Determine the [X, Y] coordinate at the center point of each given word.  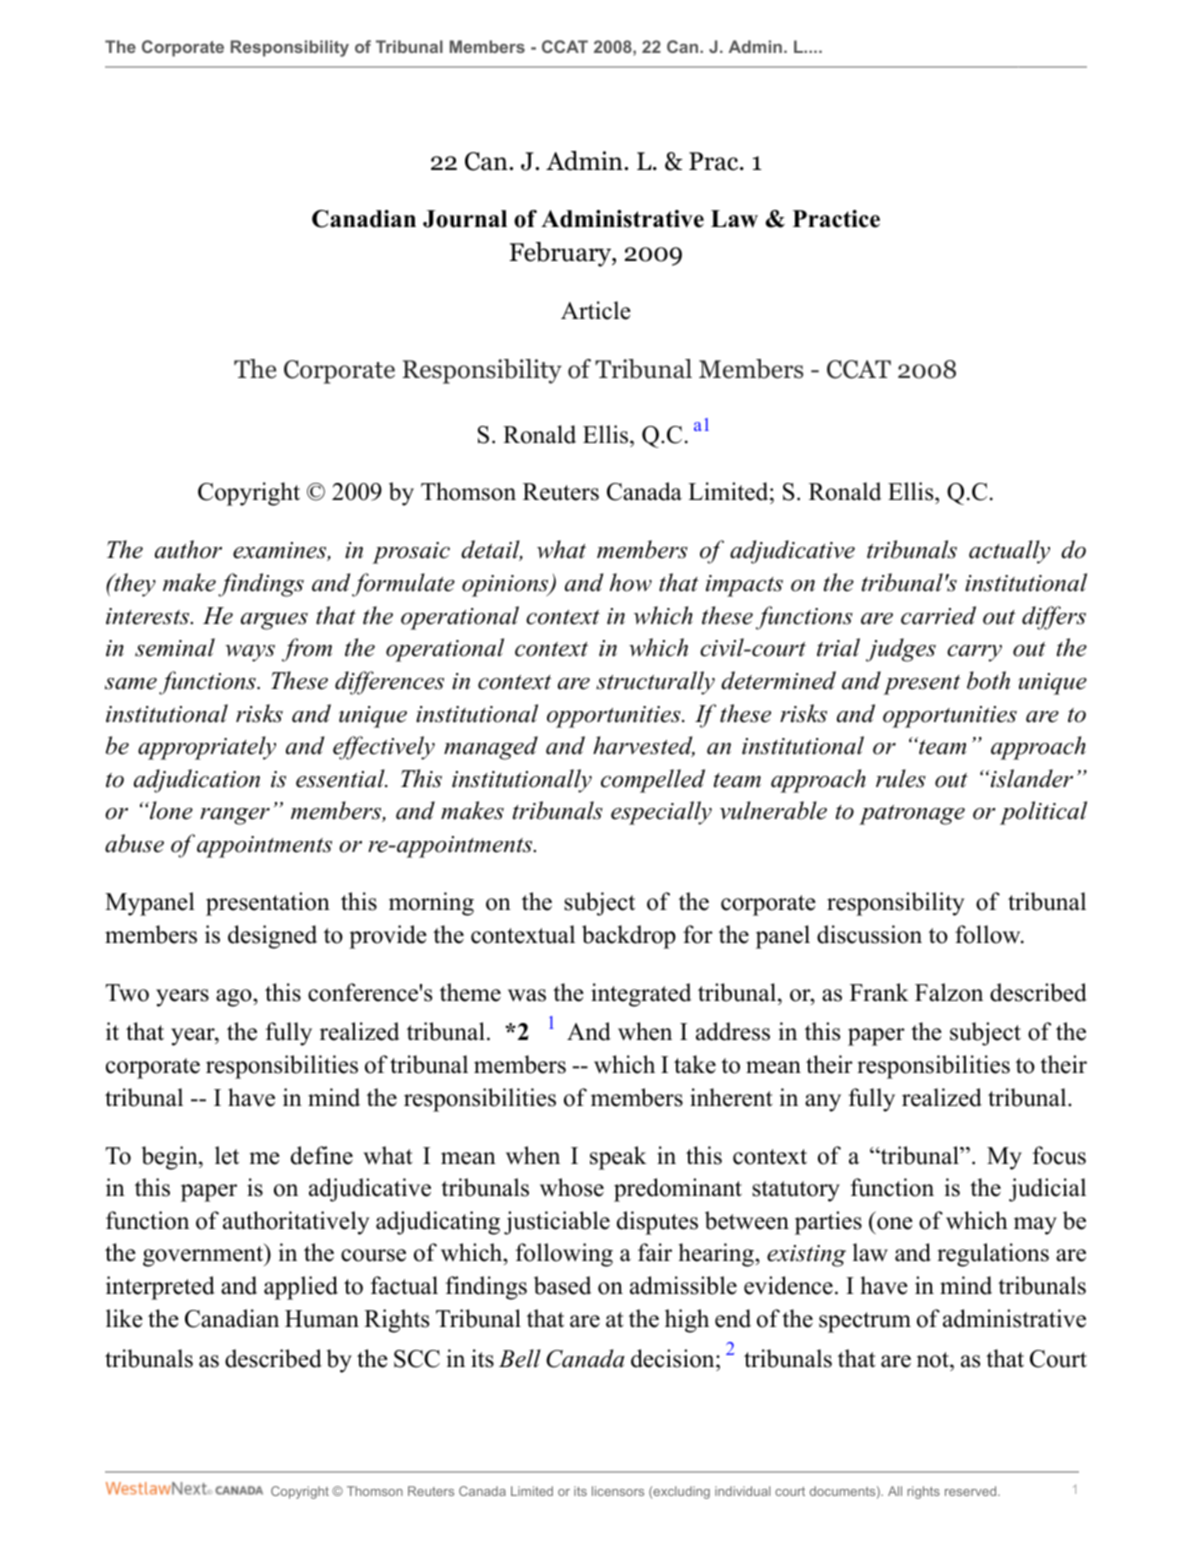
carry [974, 653]
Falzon [949, 992]
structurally [655, 683]
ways [250, 653]
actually [1009, 552]
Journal [465, 219]
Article [596, 310]
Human [322, 1319]
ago [235, 998]
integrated [641, 995]
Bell [520, 1358]
